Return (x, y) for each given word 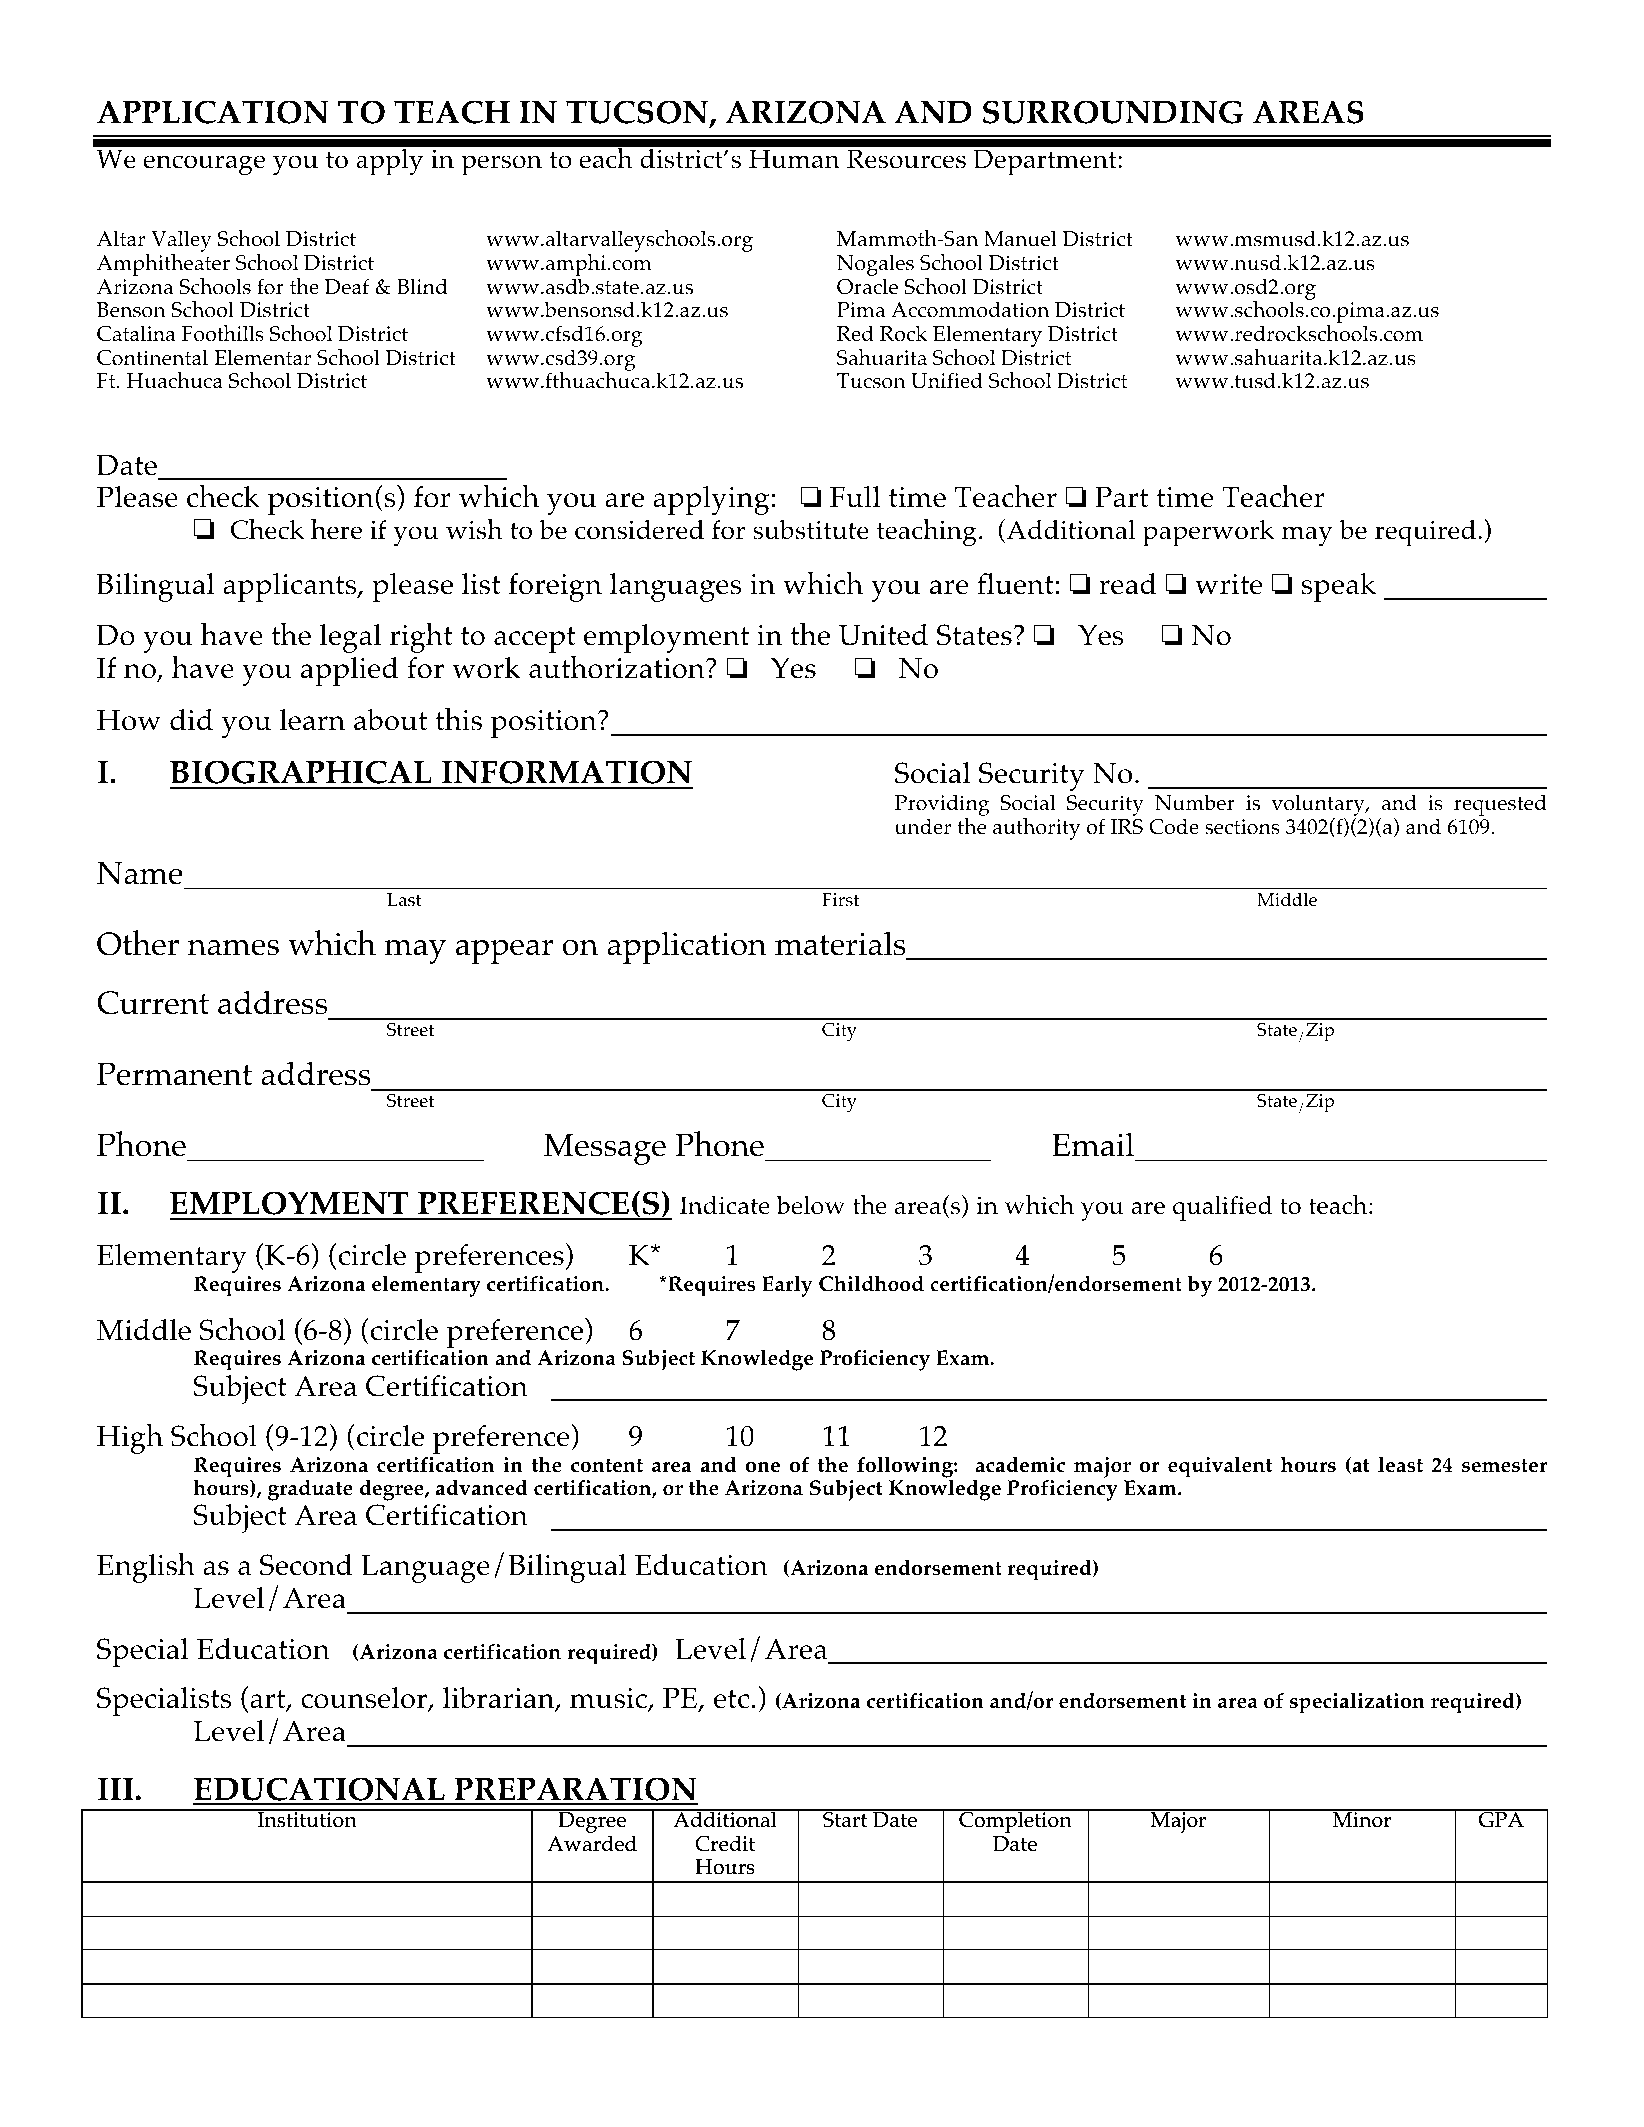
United (883, 635)
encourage (204, 165)
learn (312, 720)
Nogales (875, 266)
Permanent (174, 1074)
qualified (1222, 1208)
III (116, 1789)
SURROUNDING (1113, 112)
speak (1339, 587)
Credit (725, 1844)
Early (787, 1286)
